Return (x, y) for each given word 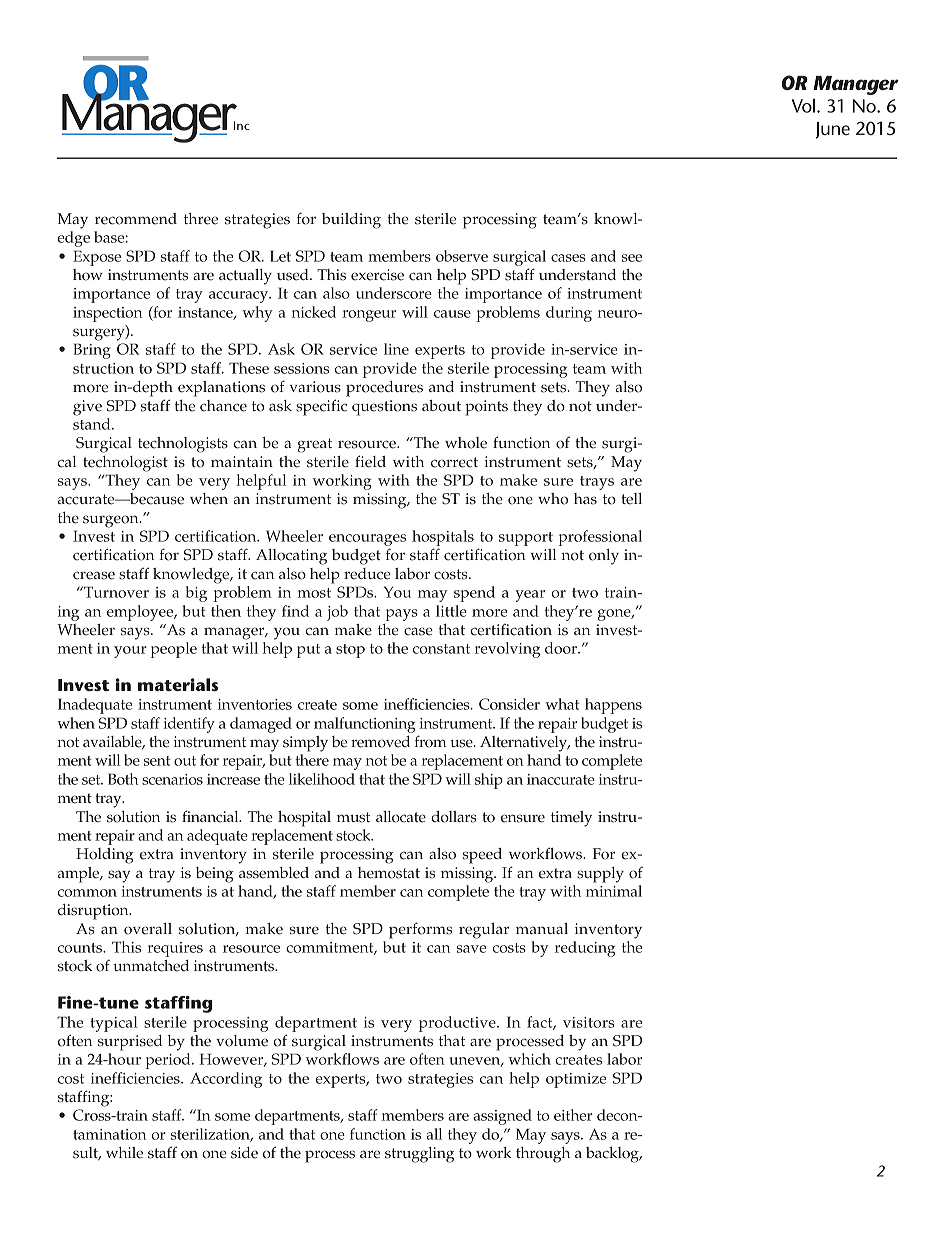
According (226, 1080)
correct (454, 462)
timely (571, 819)
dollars (454, 817)
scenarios (172, 779)
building (351, 221)
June (833, 130)
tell (631, 499)
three (201, 219)
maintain (242, 461)
